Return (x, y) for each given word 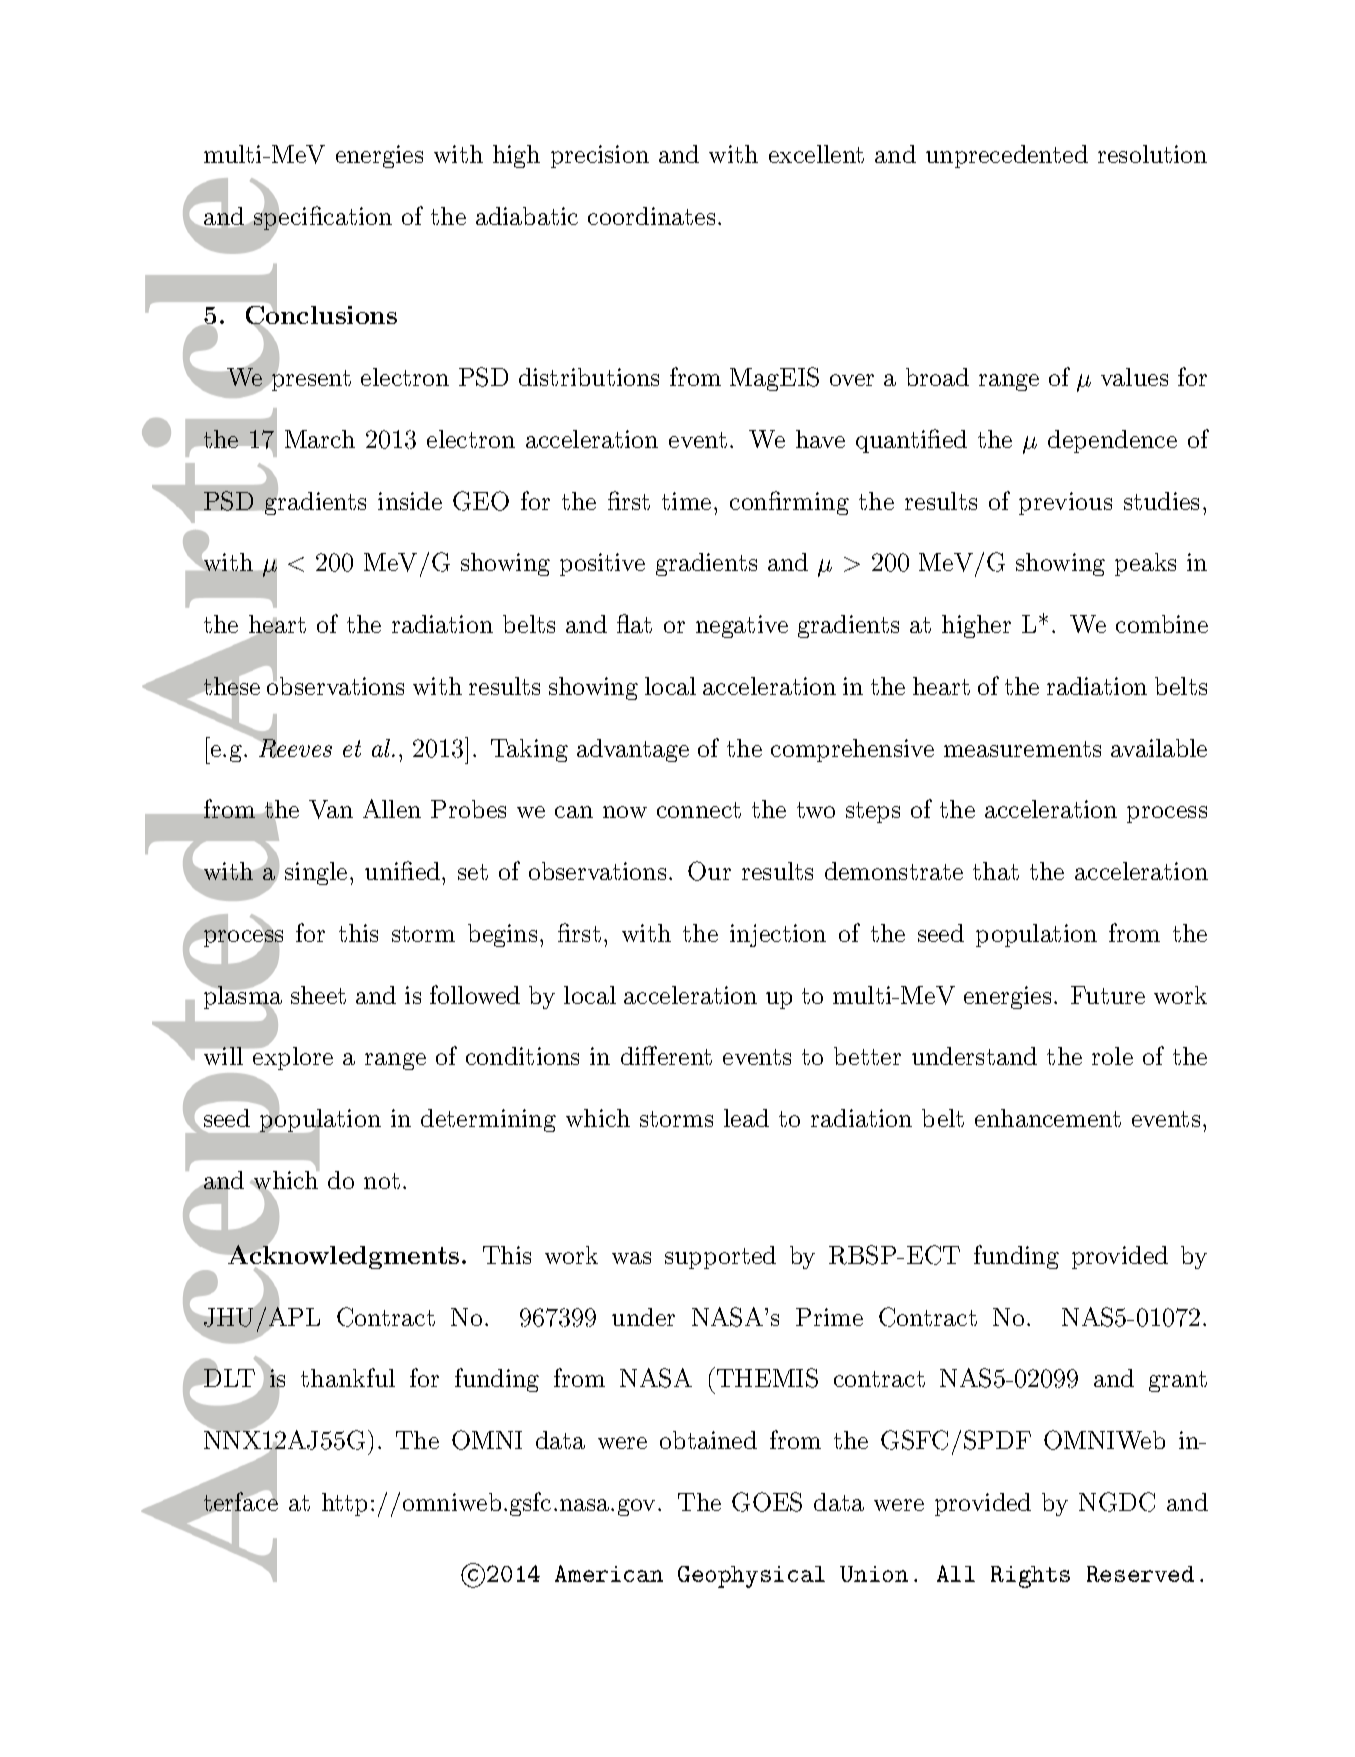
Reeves (294, 747)
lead (746, 1118)
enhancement (1048, 1118)
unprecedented (1007, 156)
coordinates (651, 216)
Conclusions (321, 316)
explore (292, 1057)
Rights (1030, 1577)
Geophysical (751, 1577)
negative (742, 626)
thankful (348, 1377)
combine (1162, 624)
